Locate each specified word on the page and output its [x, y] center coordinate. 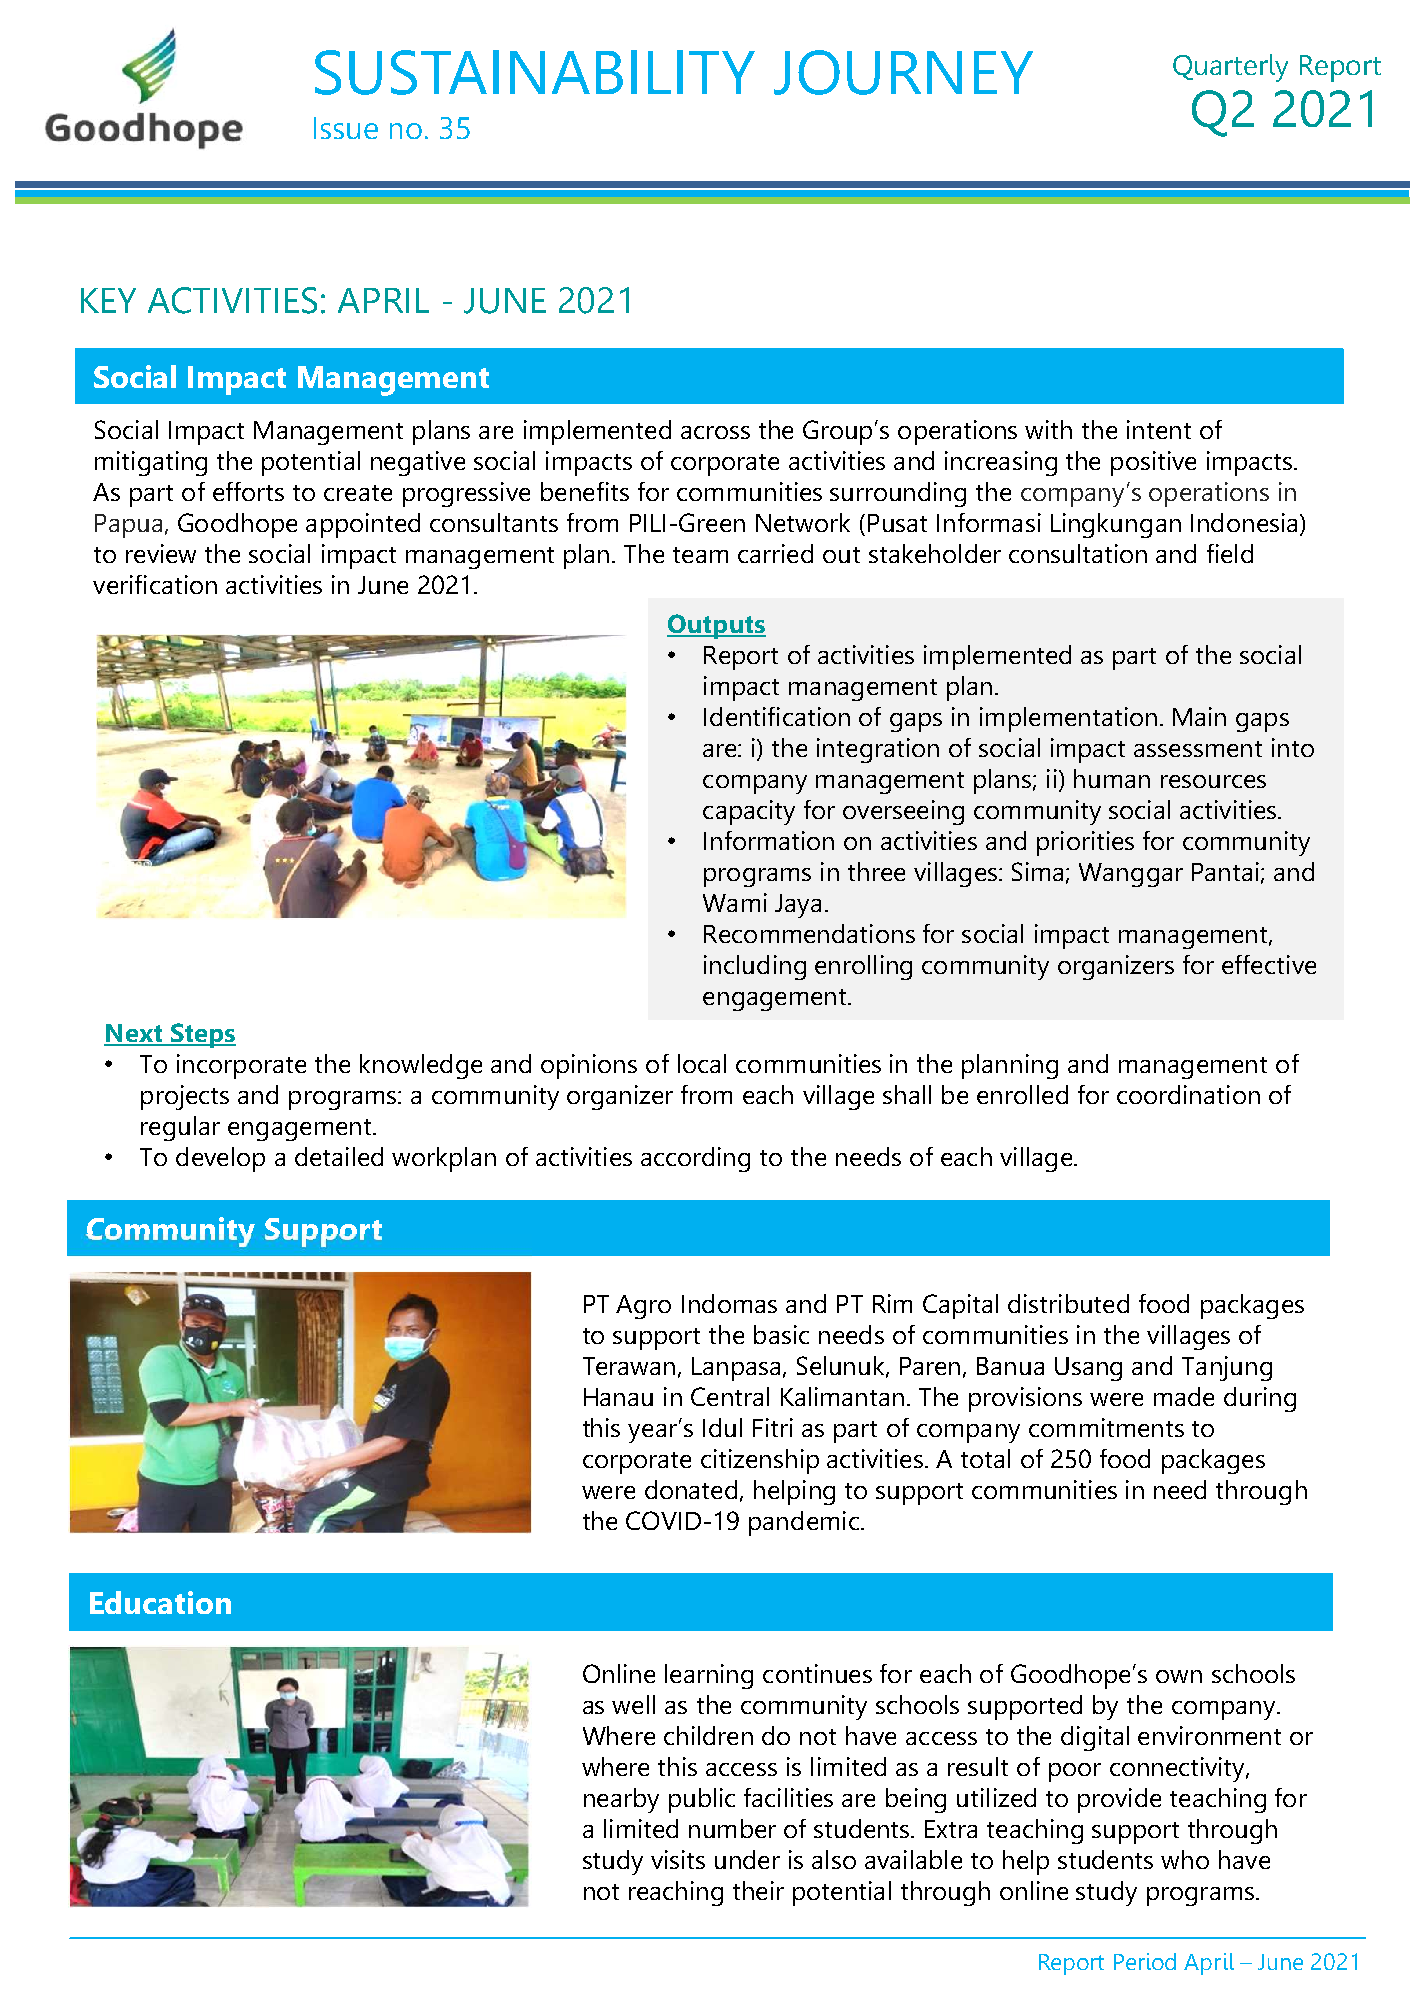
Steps [202, 1035]
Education [160, 1602]
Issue [346, 128]
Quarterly [1230, 68]
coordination [1188, 1094]
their [758, 1890]
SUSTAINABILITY [535, 72]
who [1185, 1859]
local [702, 1063]
